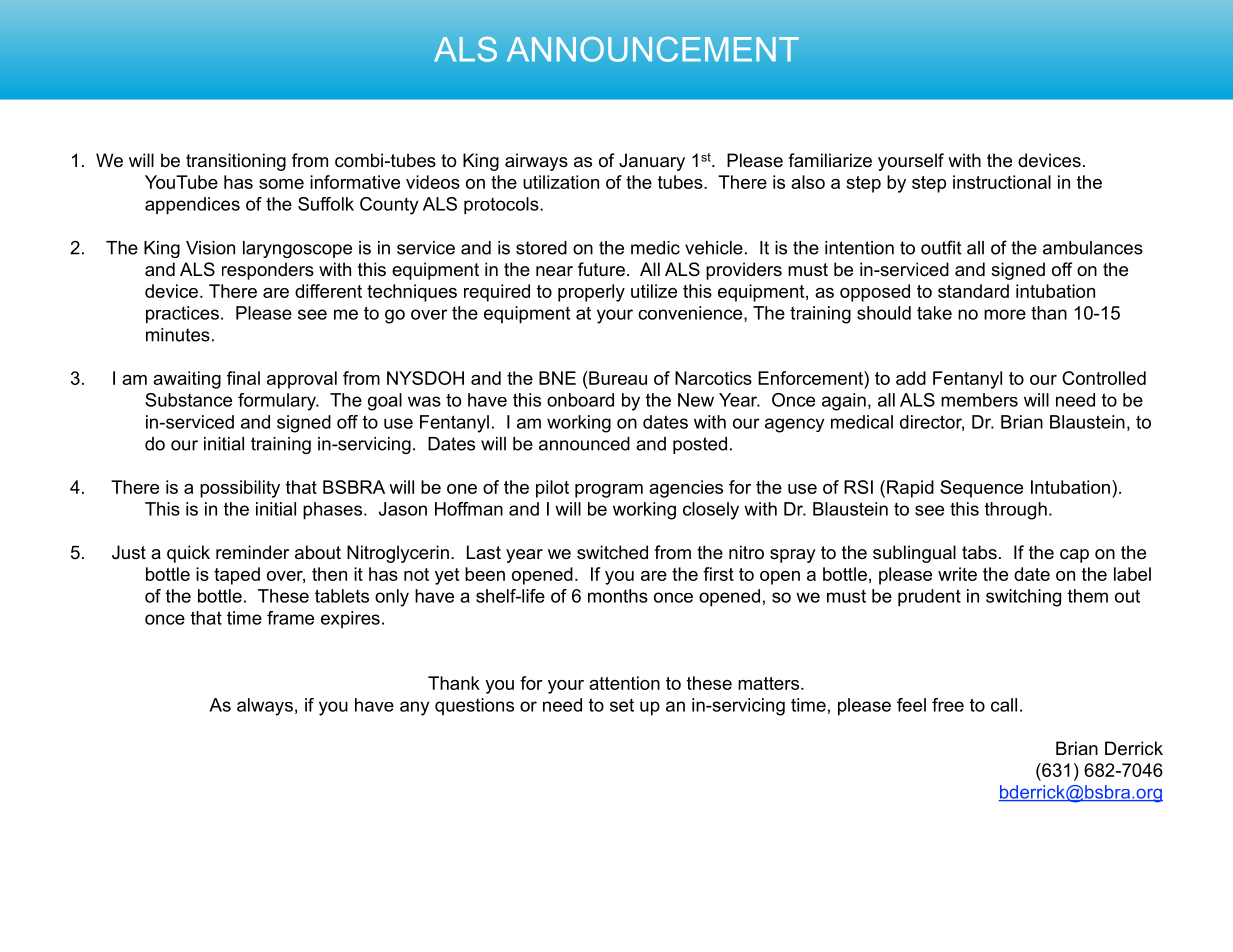 This image has width=1233, height=952. Describe the element at coordinates (653, 49) in the image. I see `ANNOUNCEMENT` at that location.
